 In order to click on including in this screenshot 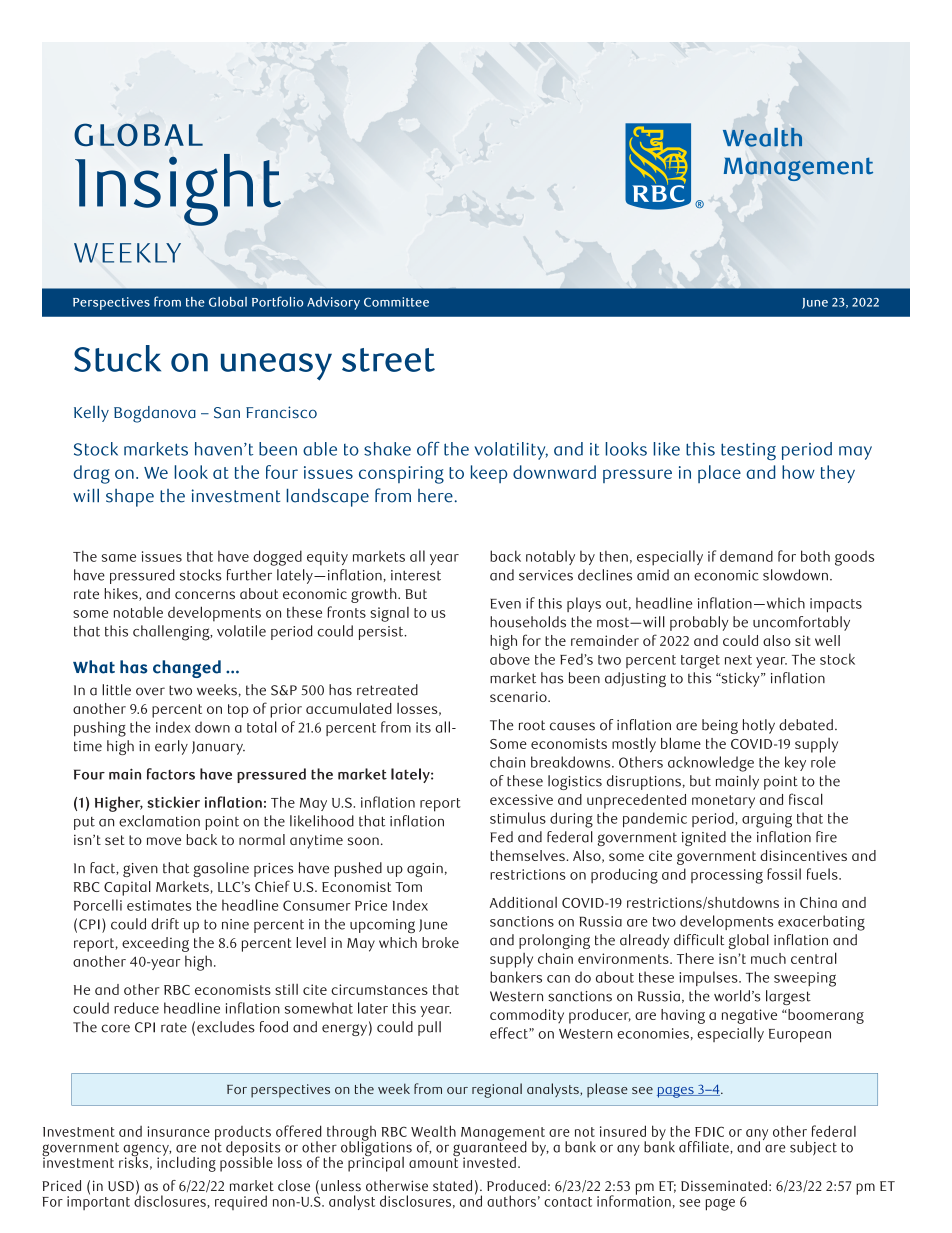, I will do `click(186, 1163)`.
